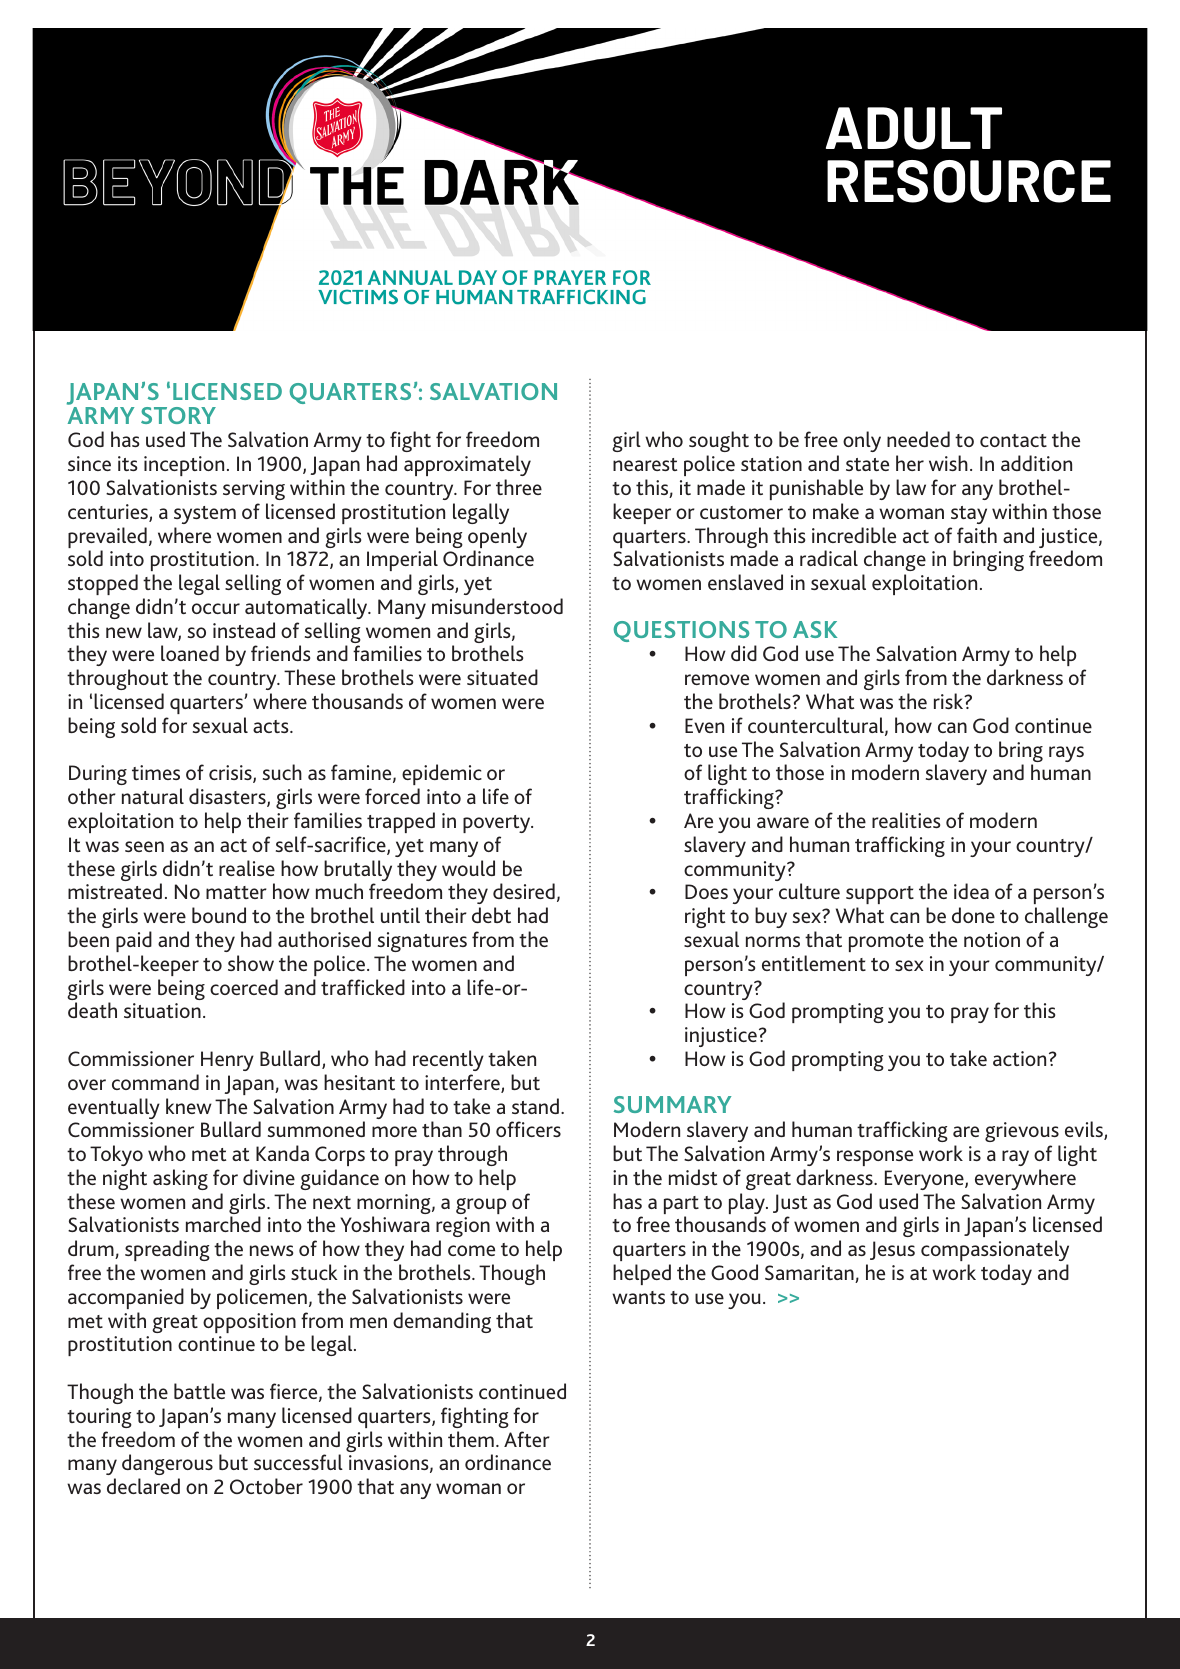 The height and width of the page is (1669, 1180). I want to click on desired, so click(524, 891).
